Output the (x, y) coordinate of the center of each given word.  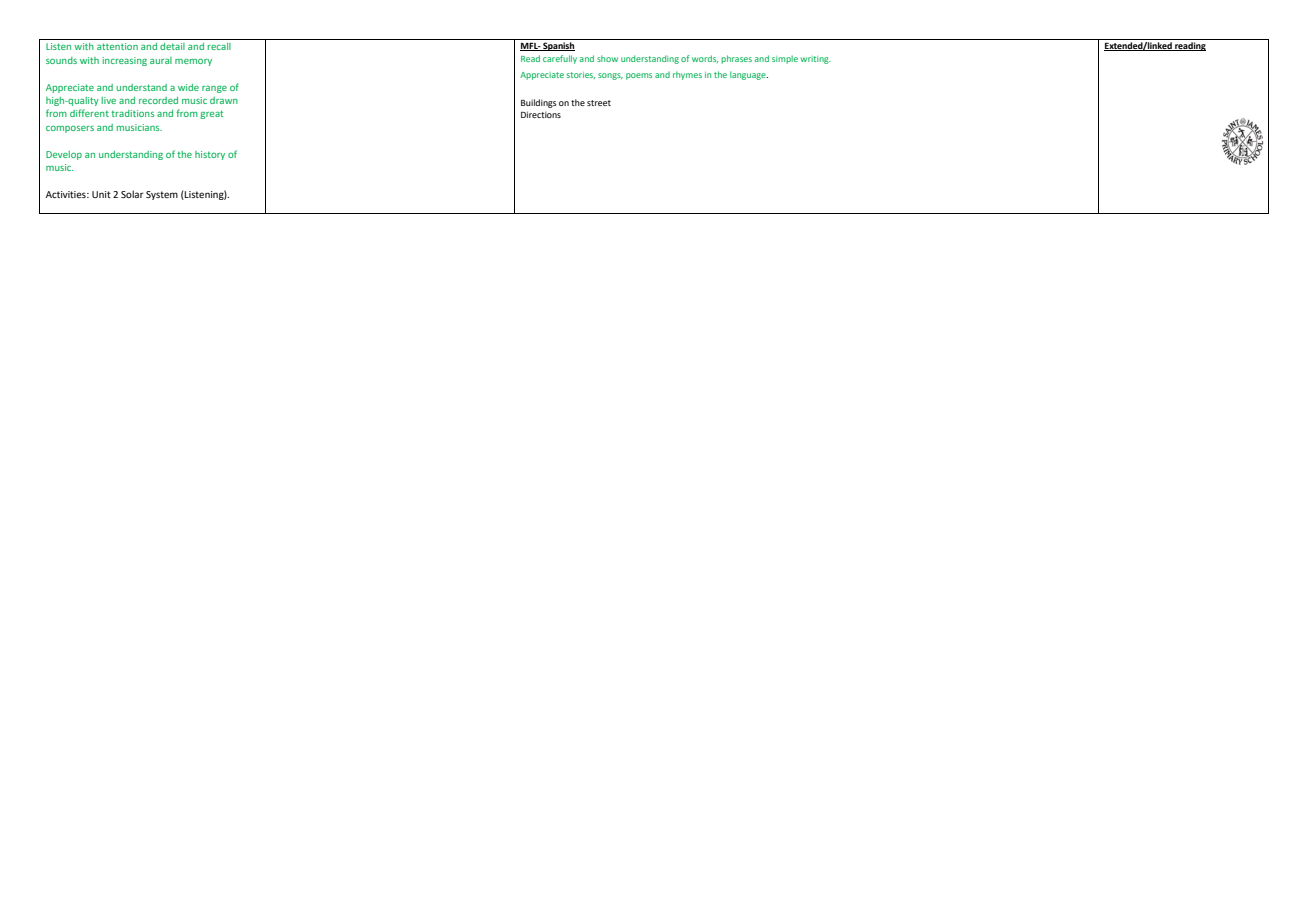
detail (172, 46)
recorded (158, 100)
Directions (541, 114)
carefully (560, 59)
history (210, 155)
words (705, 59)
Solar (132, 194)
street (599, 103)
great (211, 114)
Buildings (539, 103)
